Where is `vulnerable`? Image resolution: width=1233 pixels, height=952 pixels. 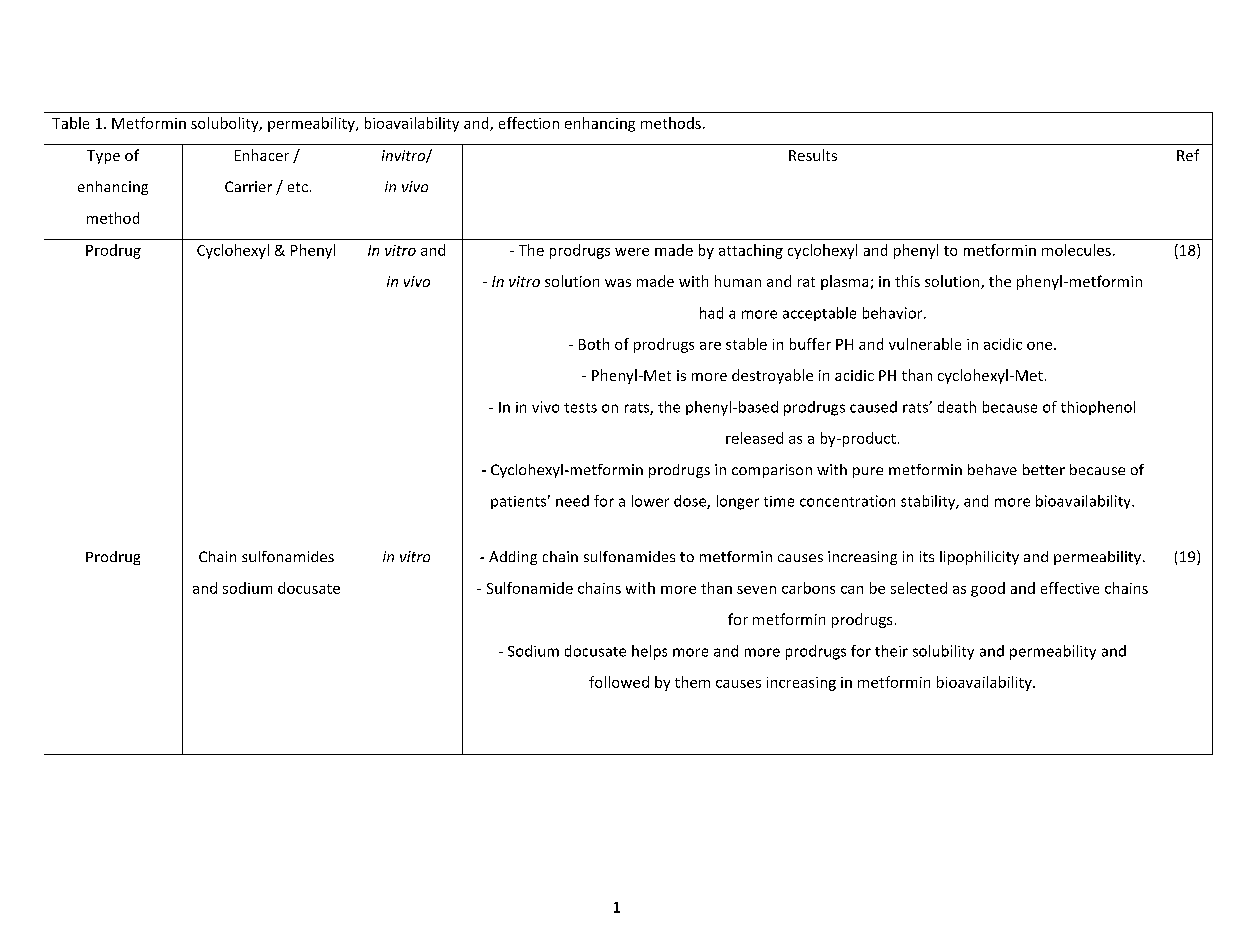
vulnerable is located at coordinates (925, 344).
